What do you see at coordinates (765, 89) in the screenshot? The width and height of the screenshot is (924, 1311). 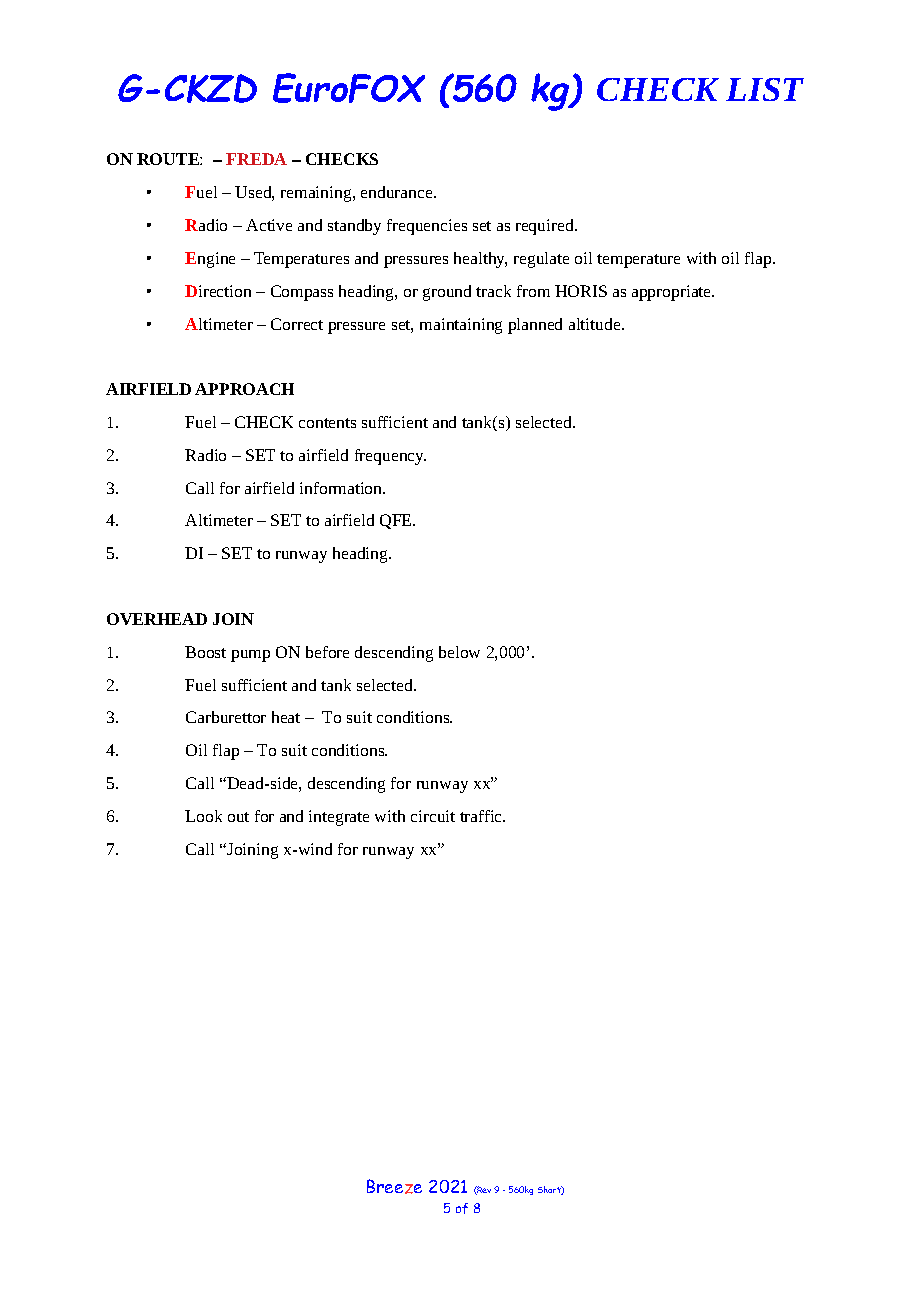 I see `LIST` at bounding box center [765, 89].
